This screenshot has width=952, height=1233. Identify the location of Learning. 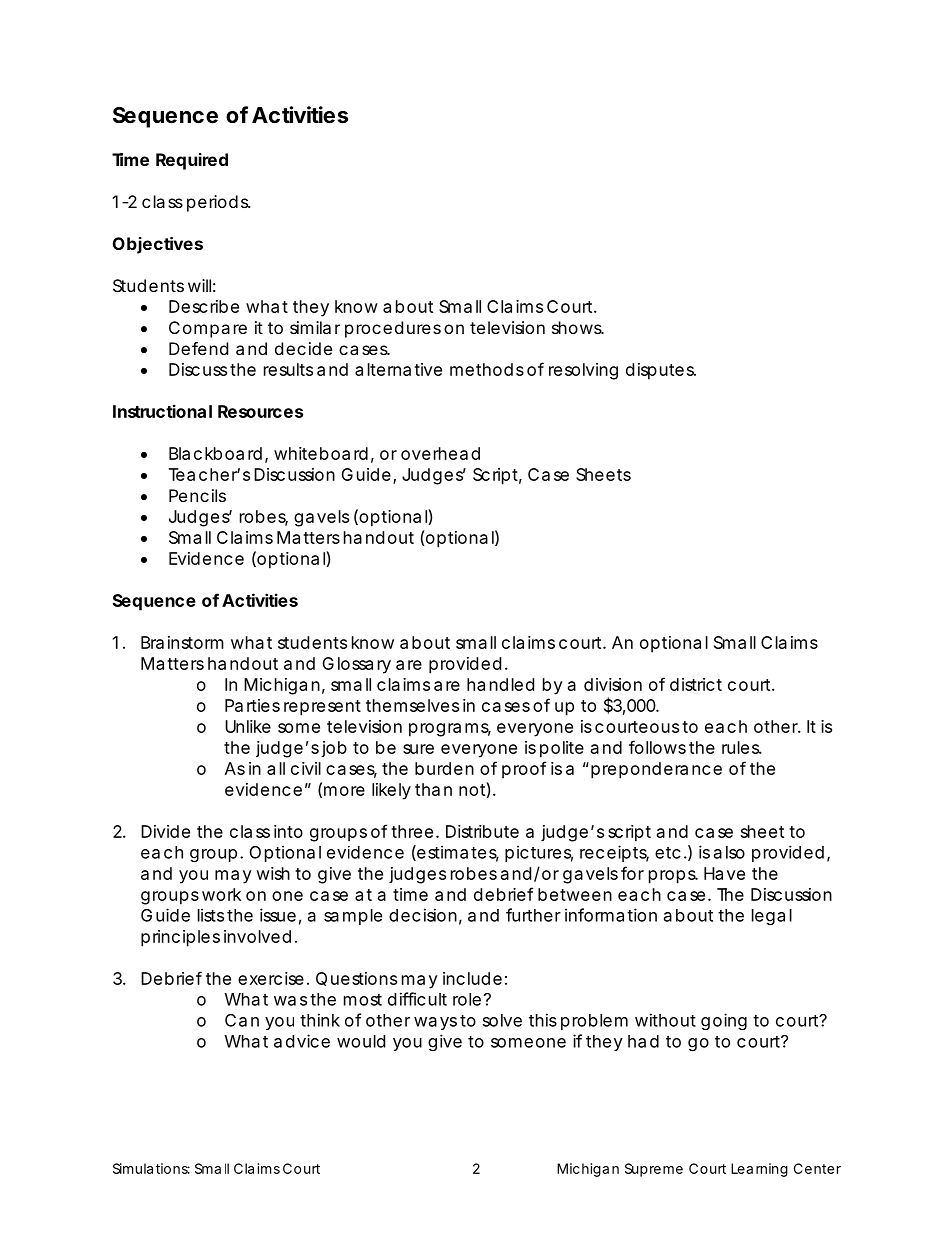
(759, 1170).
